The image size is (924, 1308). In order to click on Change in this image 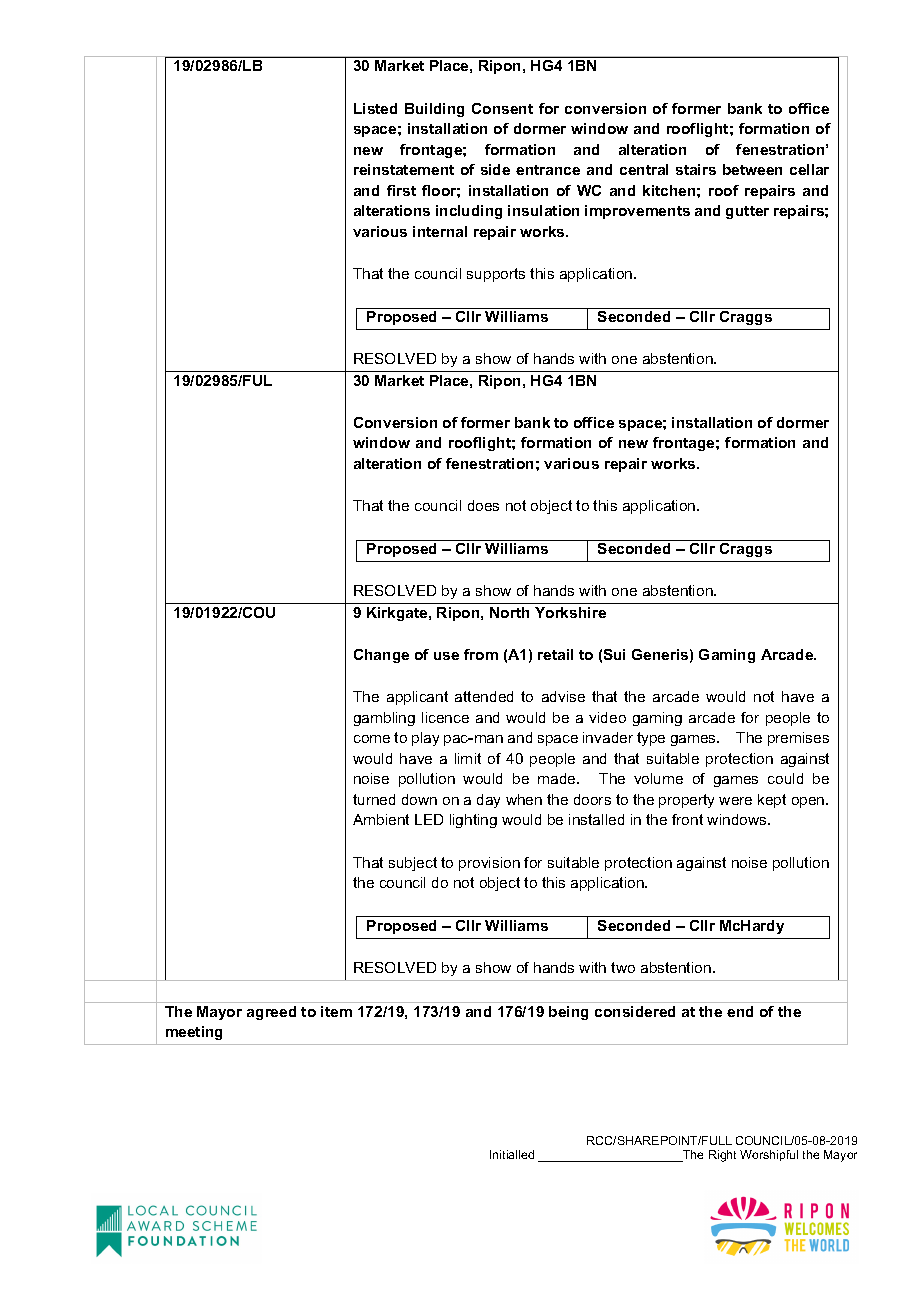, I will do `click(381, 656)`.
